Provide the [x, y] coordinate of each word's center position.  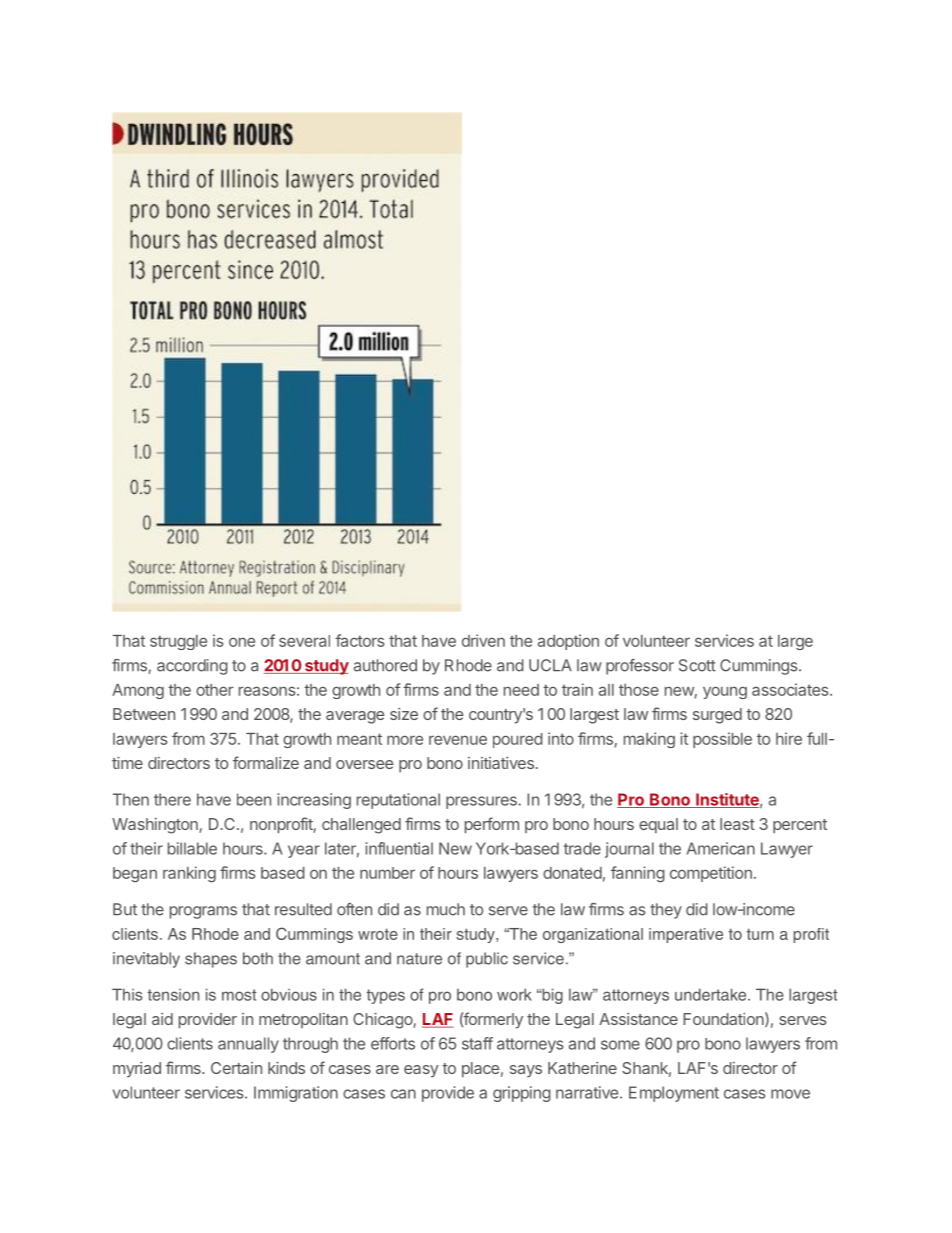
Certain [236, 1068]
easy [421, 1071]
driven [483, 640]
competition [711, 874]
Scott [697, 665]
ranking [189, 874]
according [192, 667]
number [387, 873]
